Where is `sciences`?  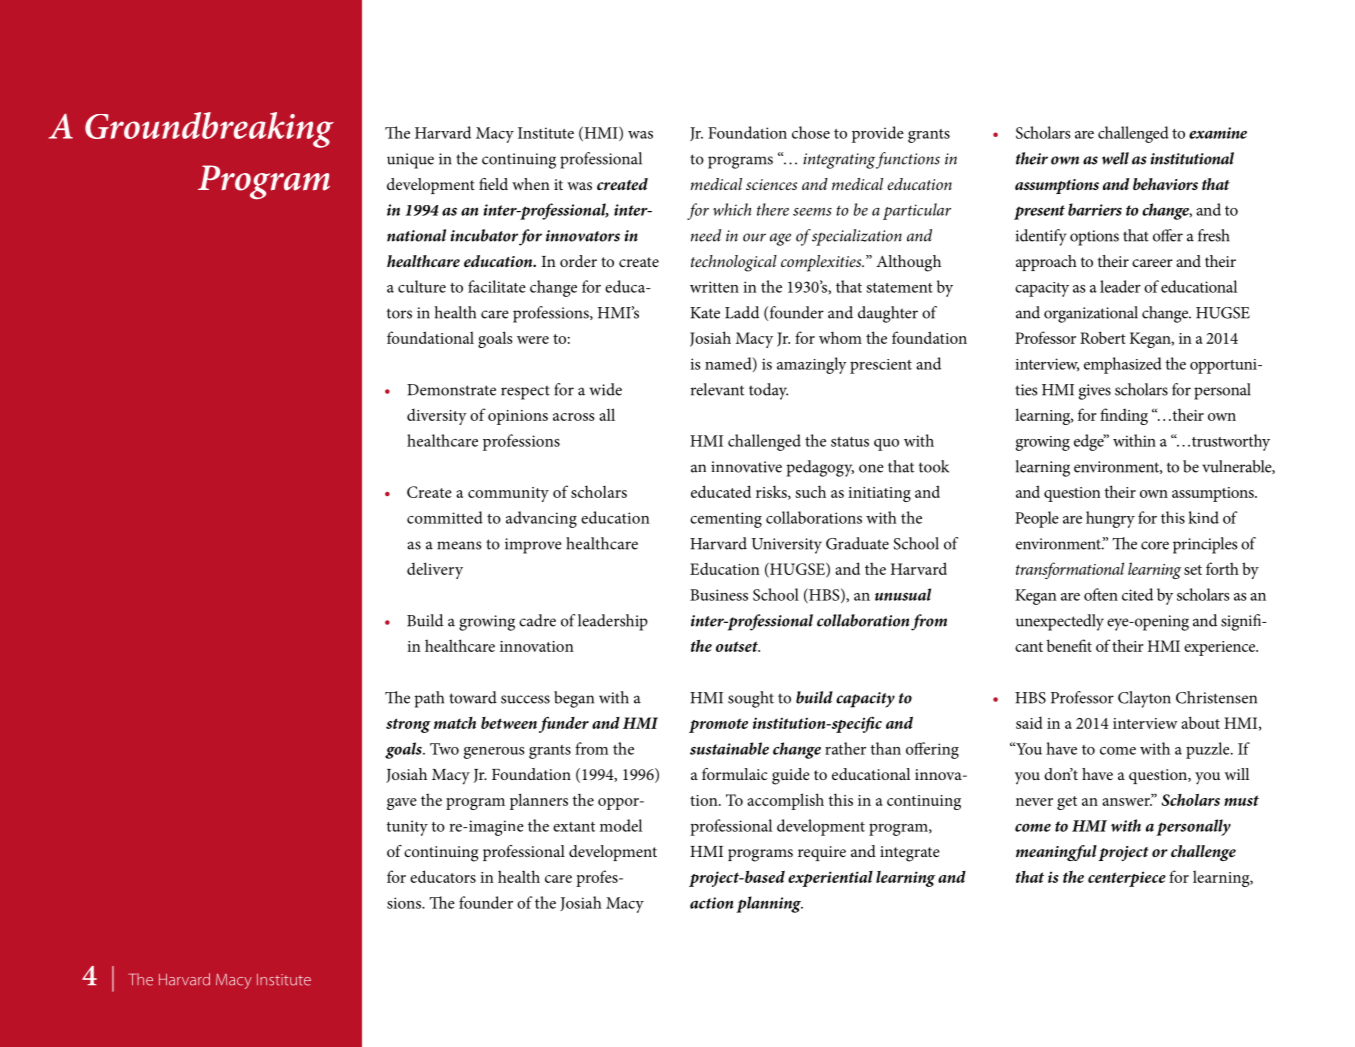 sciences is located at coordinates (771, 184).
